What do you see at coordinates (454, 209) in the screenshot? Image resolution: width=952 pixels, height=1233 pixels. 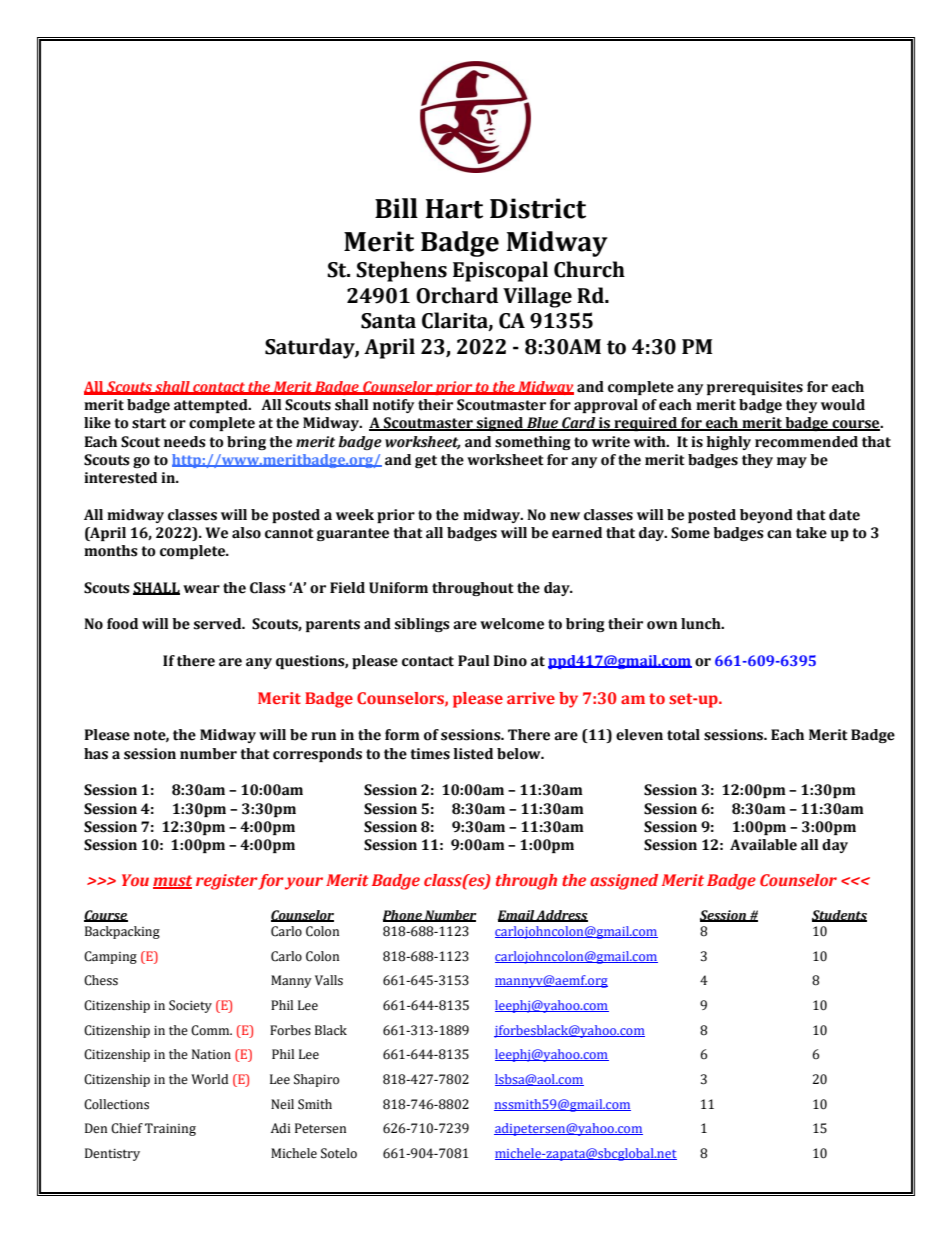 I see `Hart` at bounding box center [454, 209].
